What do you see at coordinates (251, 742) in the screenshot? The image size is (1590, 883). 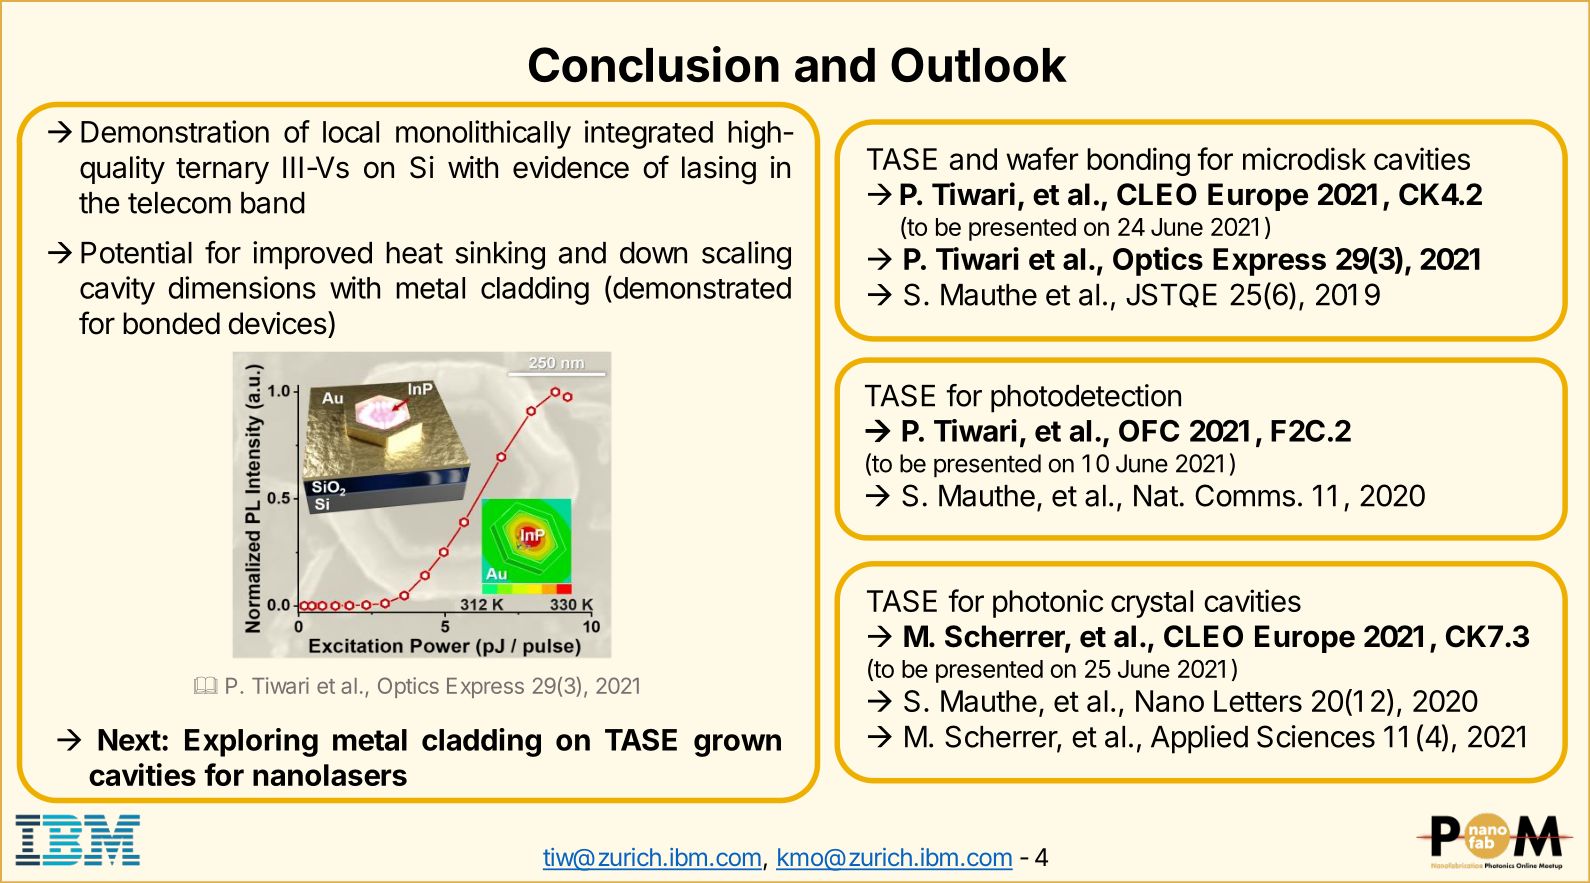 I see `Exploring` at bounding box center [251, 742].
